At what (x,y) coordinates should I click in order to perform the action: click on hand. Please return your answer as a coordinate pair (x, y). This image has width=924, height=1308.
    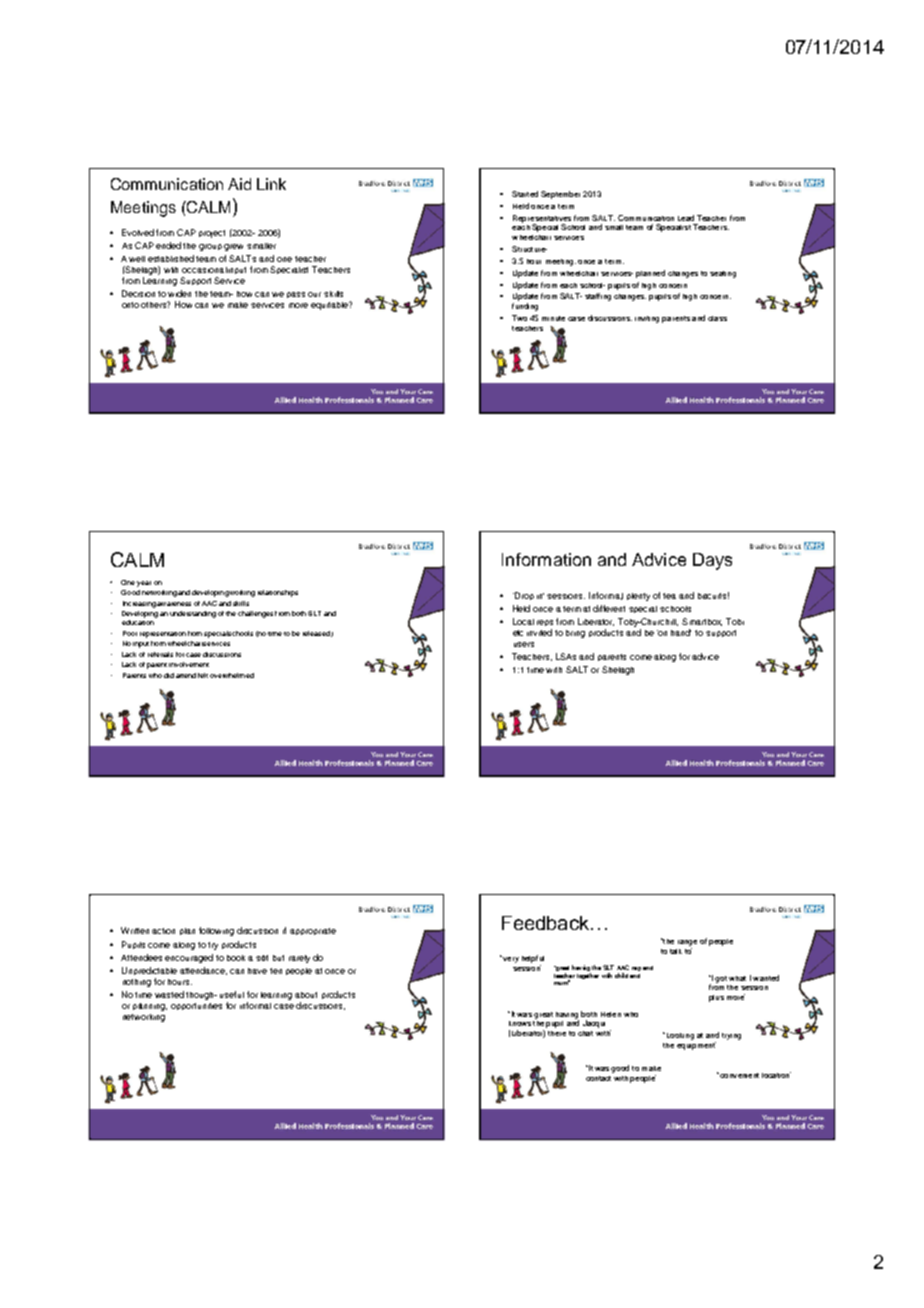
    Looking at the image, I should click on (681, 632).
